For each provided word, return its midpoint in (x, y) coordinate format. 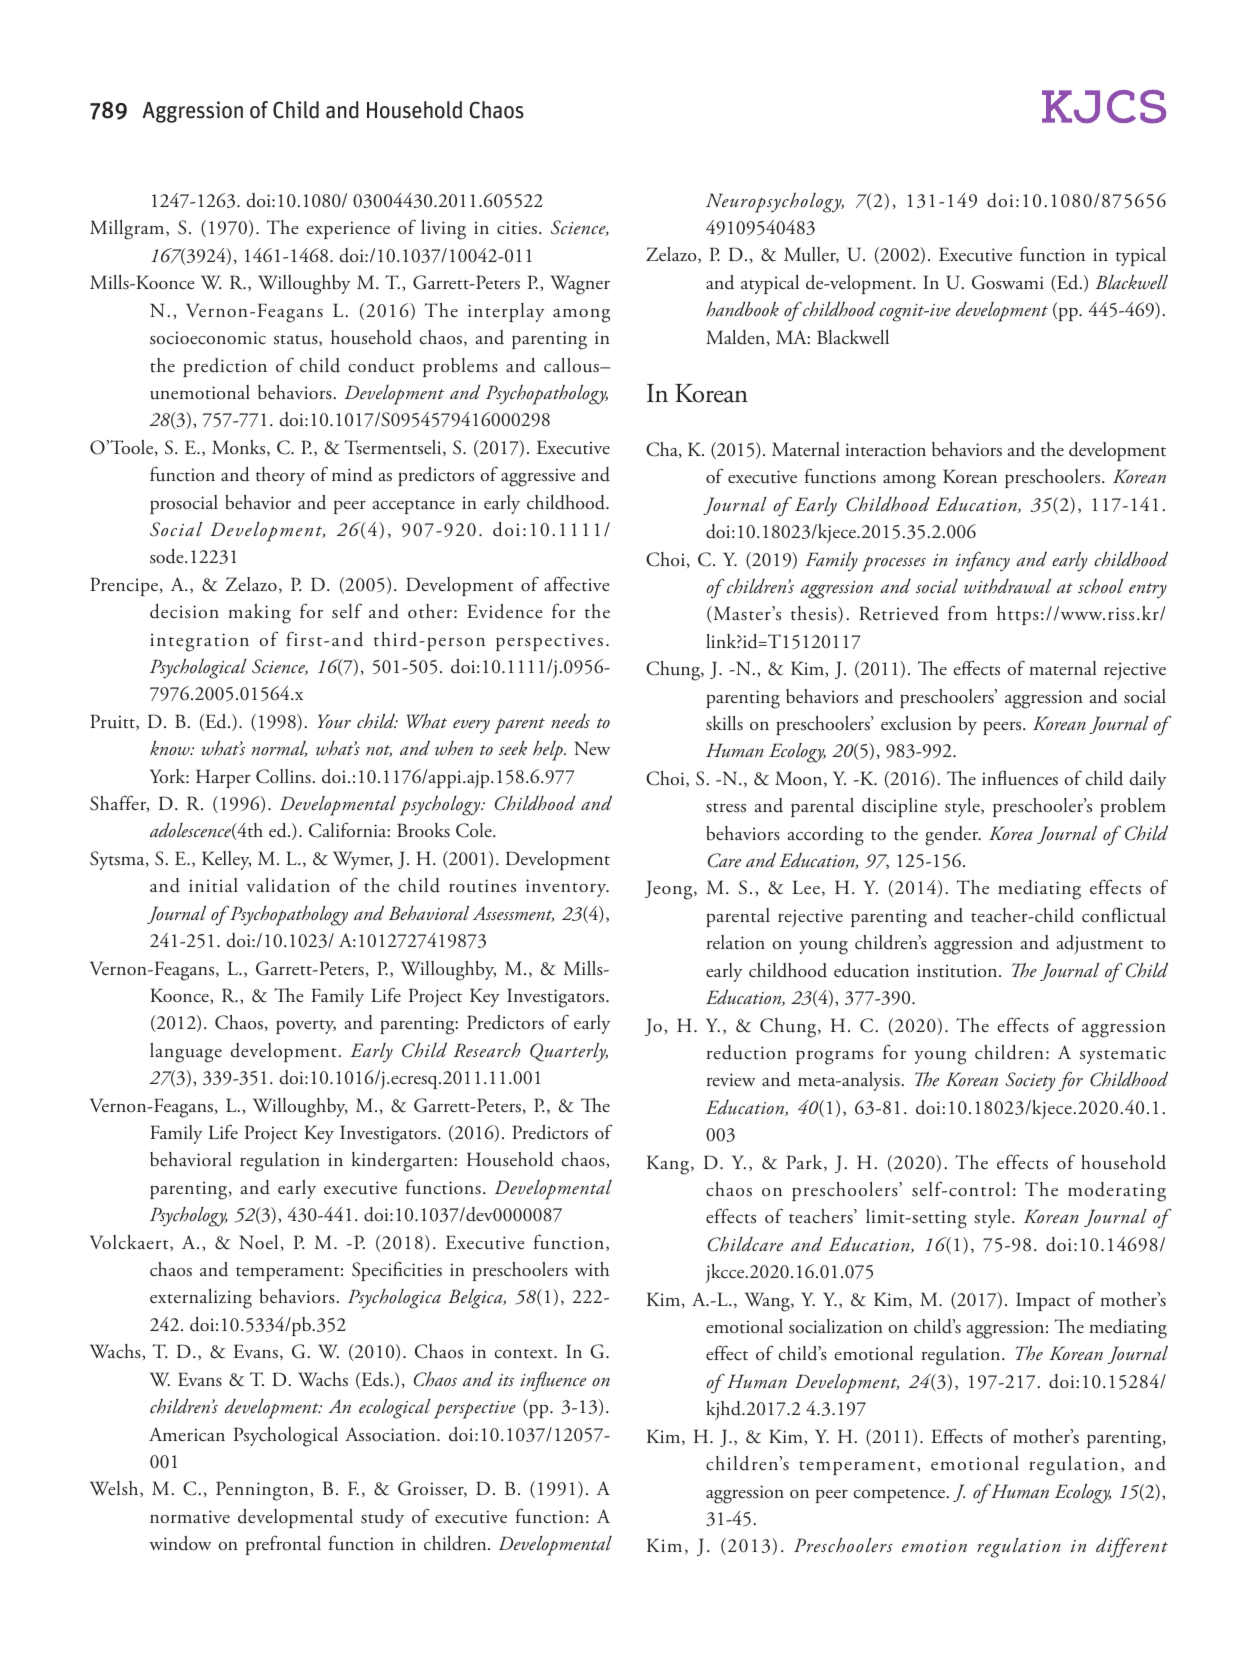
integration (199, 642)
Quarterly (569, 1053)
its (506, 1380)
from (967, 612)
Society (1030, 1082)
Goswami (1008, 282)
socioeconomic (208, 338)
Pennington (263, 1491)
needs (570, 721)
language (186, 1053)
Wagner (580, 285)
